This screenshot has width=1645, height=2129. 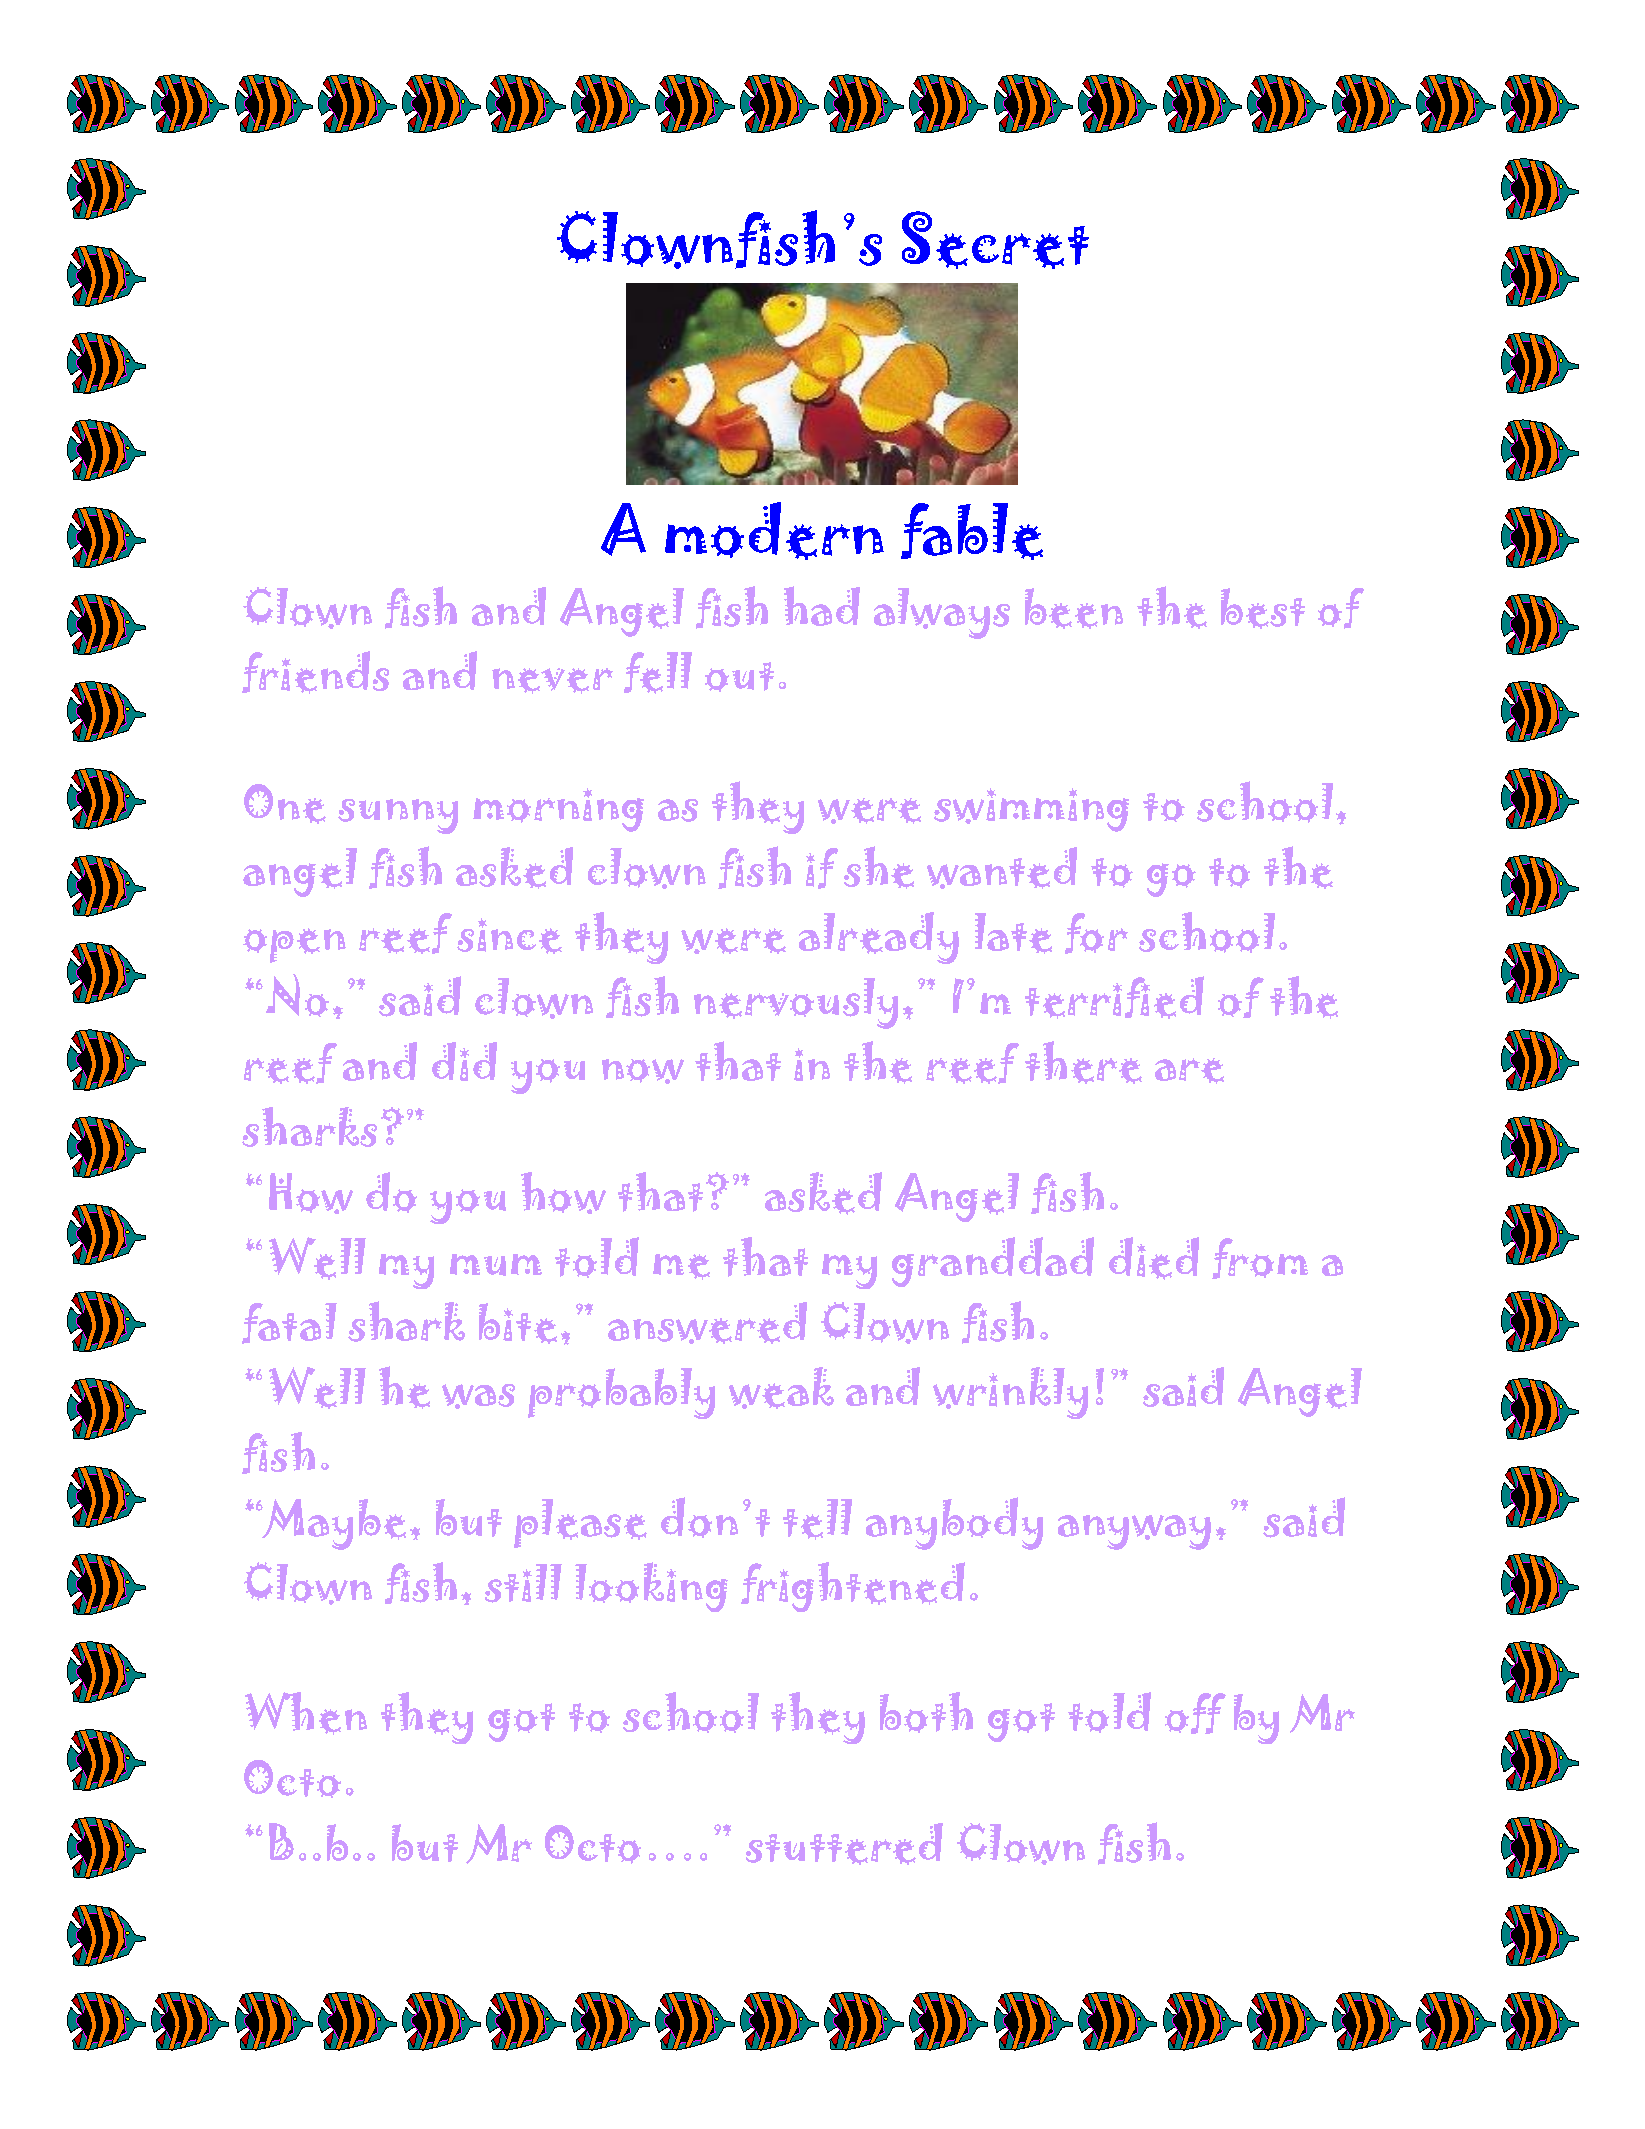 I want to click on modern, so click(x=774, y=531).
